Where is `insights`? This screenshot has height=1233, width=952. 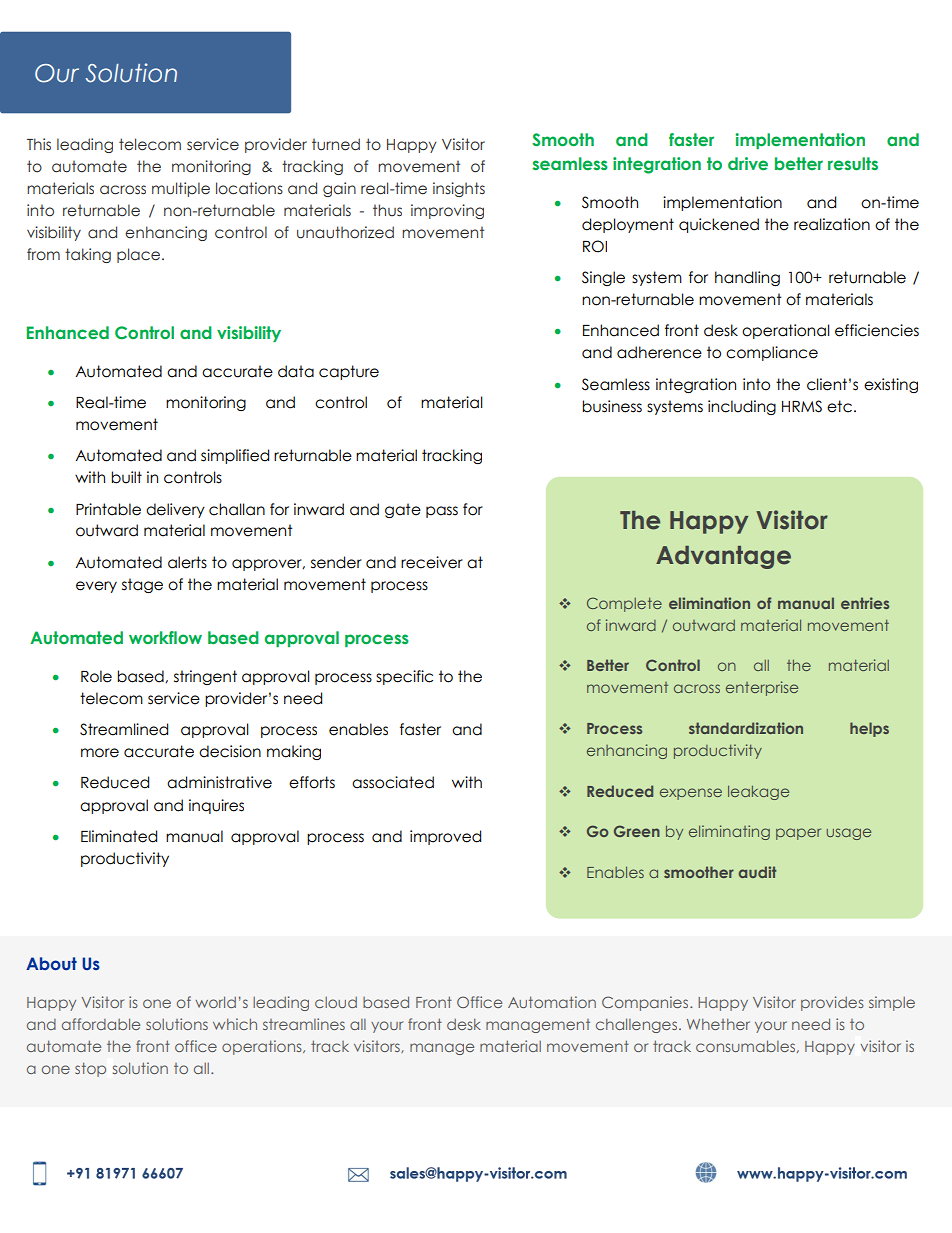
insights is located at coordinates (459, 189).
